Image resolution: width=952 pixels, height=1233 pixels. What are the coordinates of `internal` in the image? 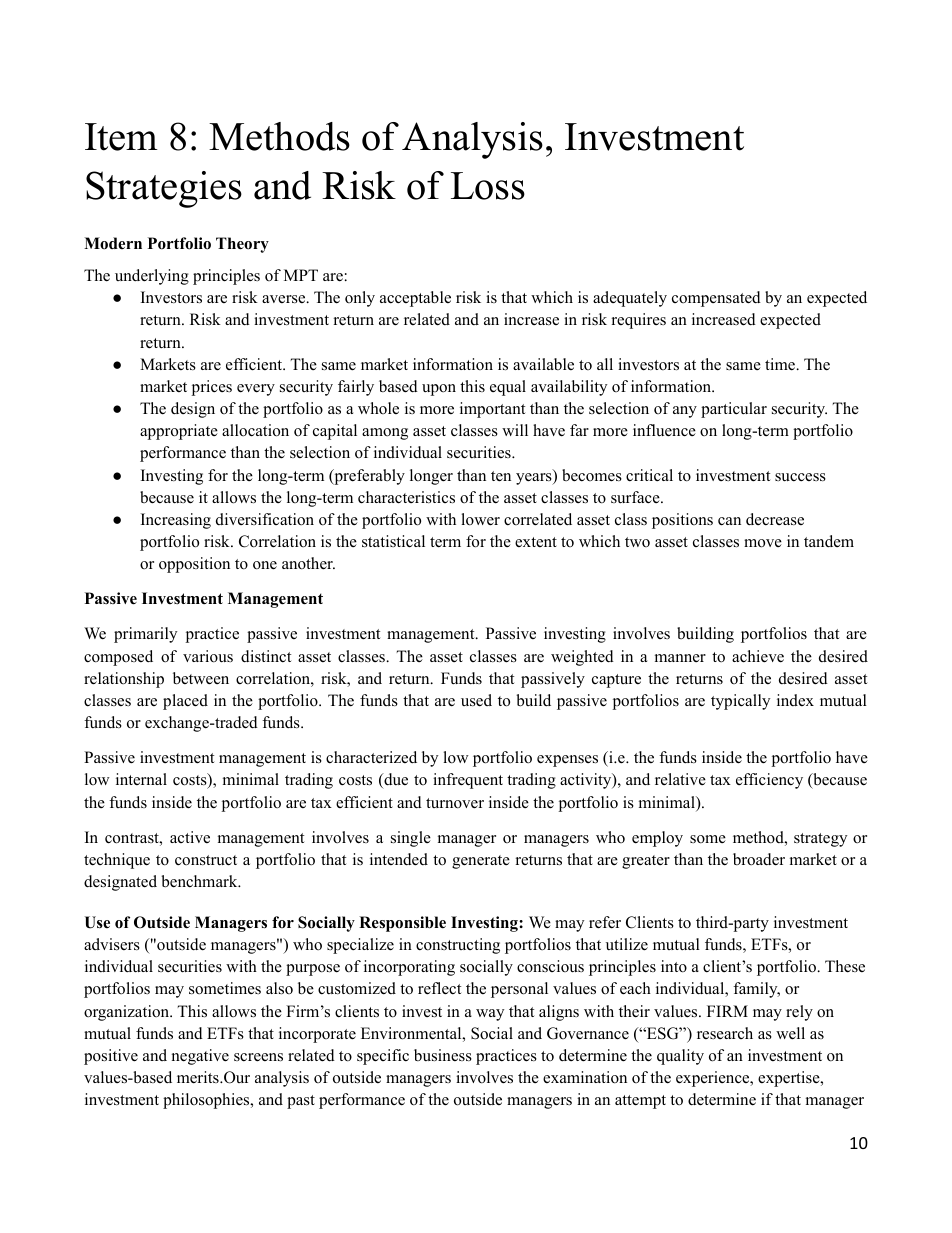 It's located at (141, 779).
